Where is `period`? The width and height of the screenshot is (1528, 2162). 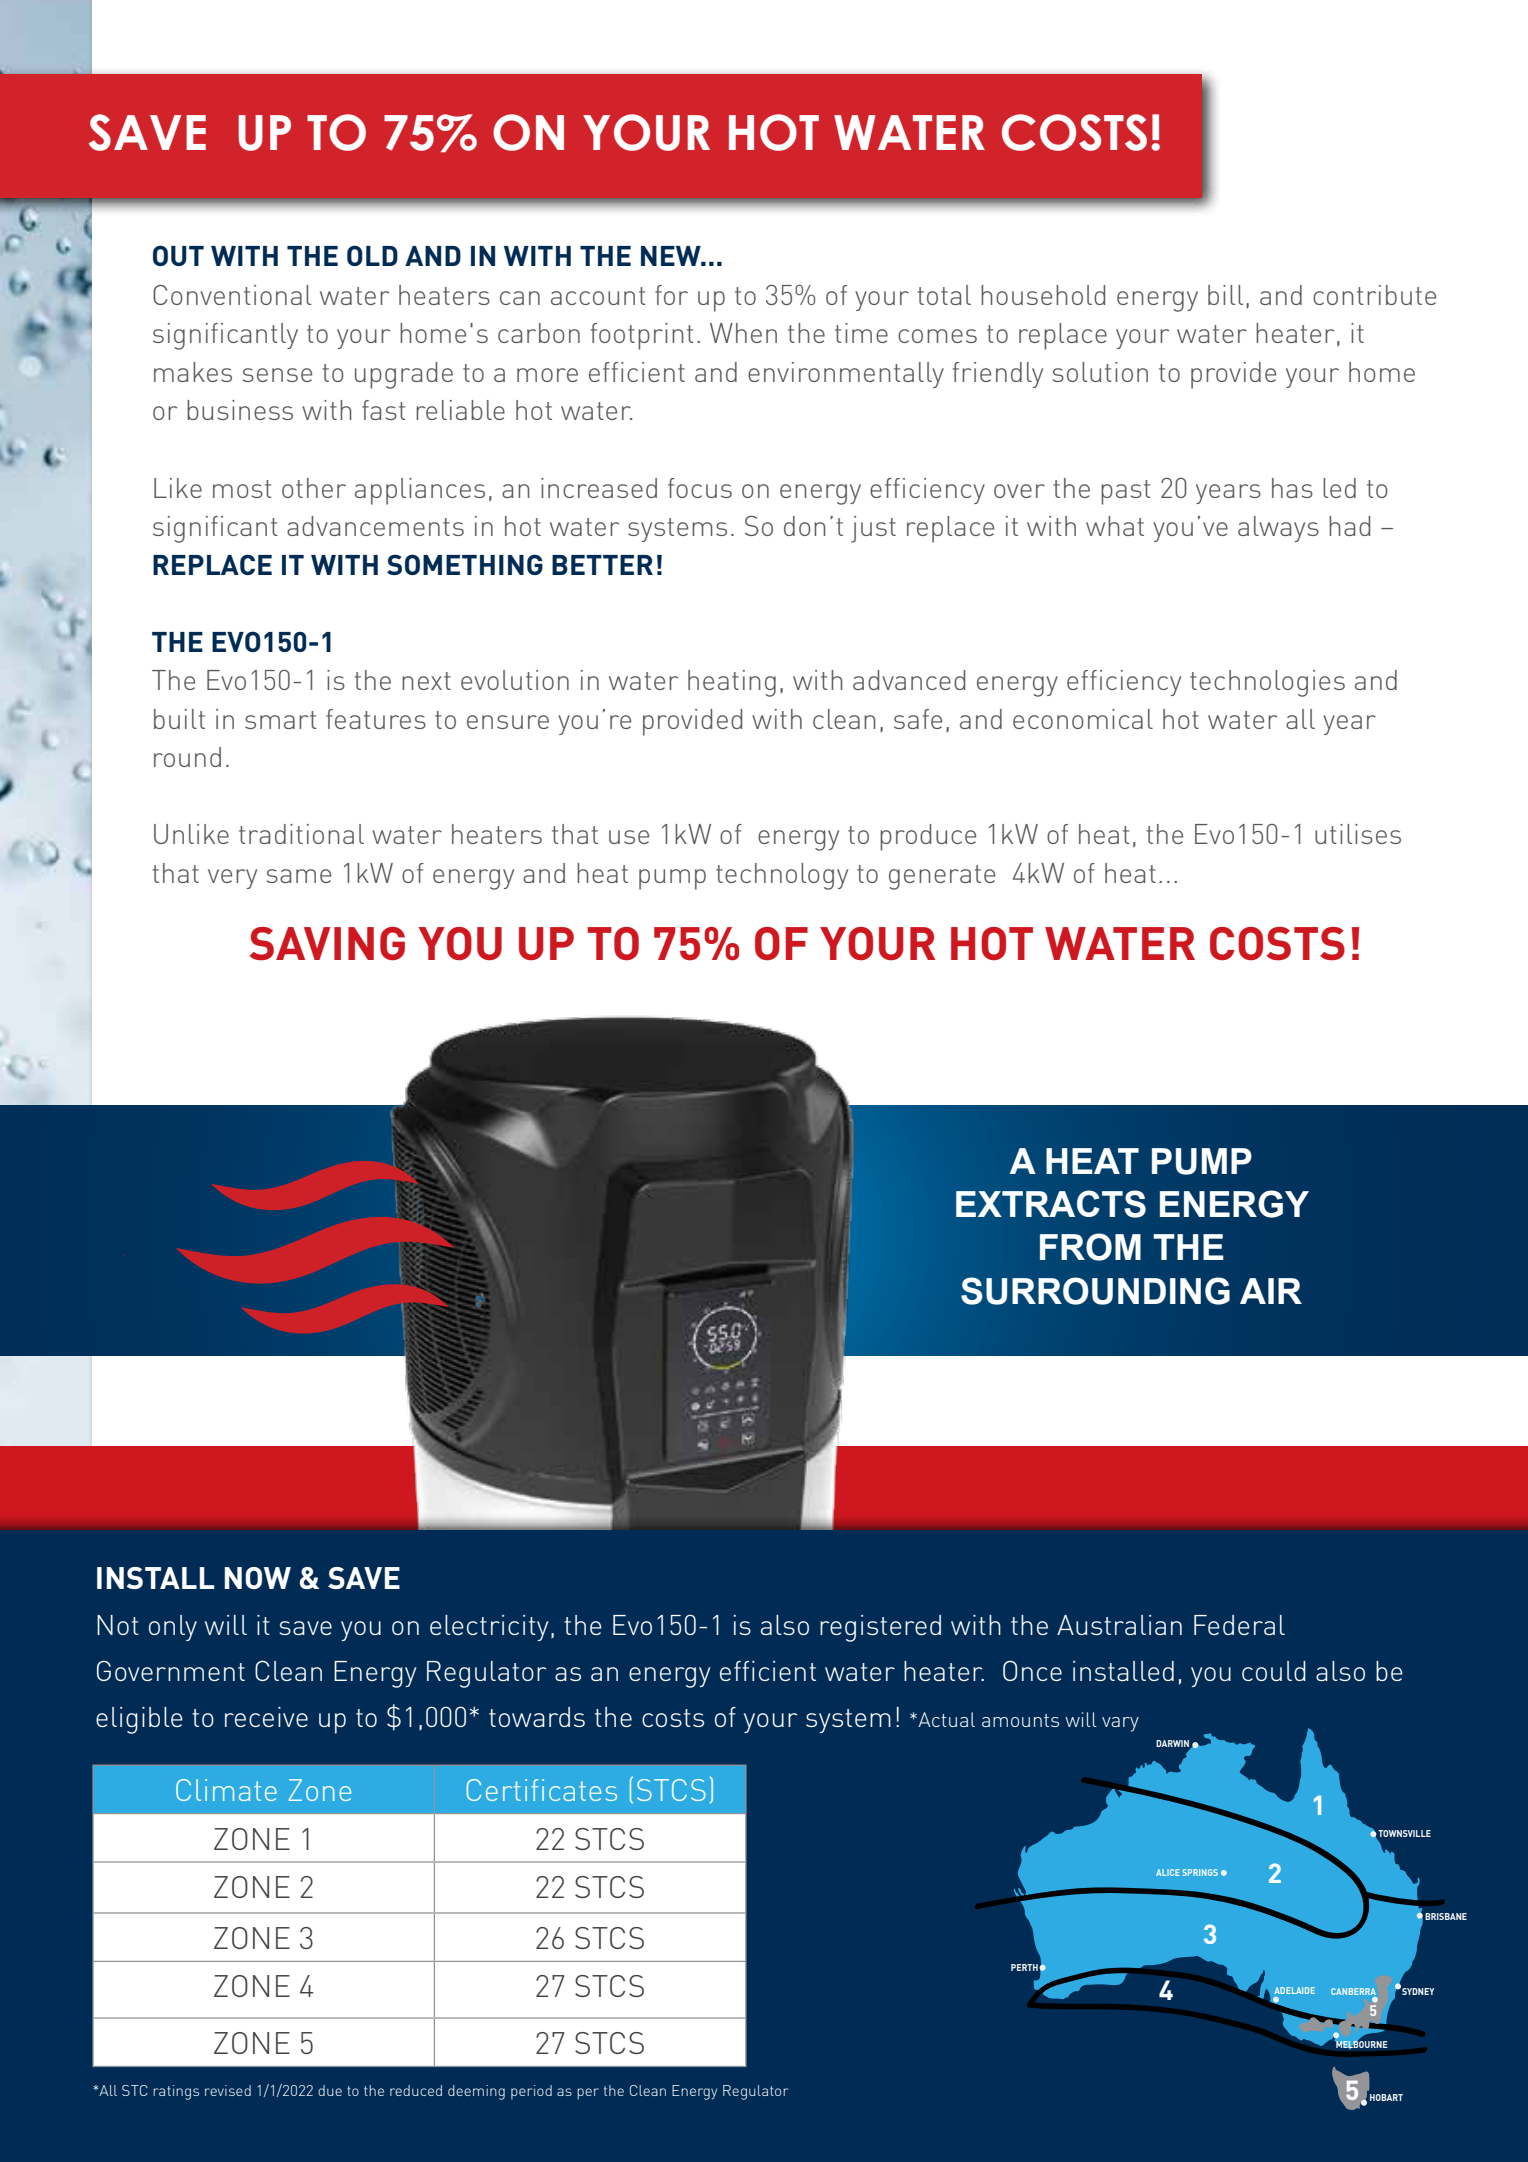
period is located at coordinates (531, 2092).
